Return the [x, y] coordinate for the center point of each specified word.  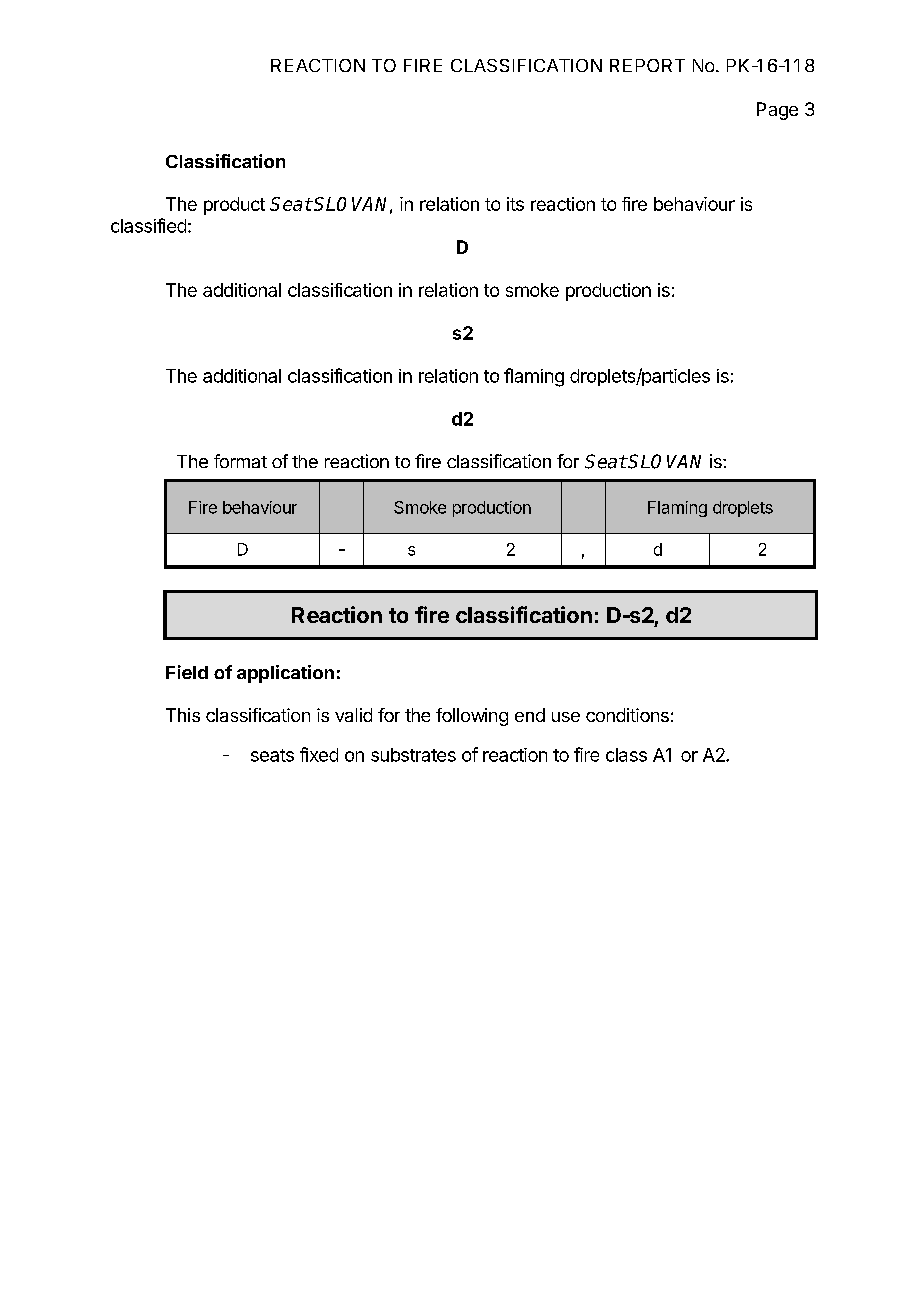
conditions [627, 715]
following [472, 717]
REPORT [647, 65]
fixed [319, 754]
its [515, 204]
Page [777, 111]
